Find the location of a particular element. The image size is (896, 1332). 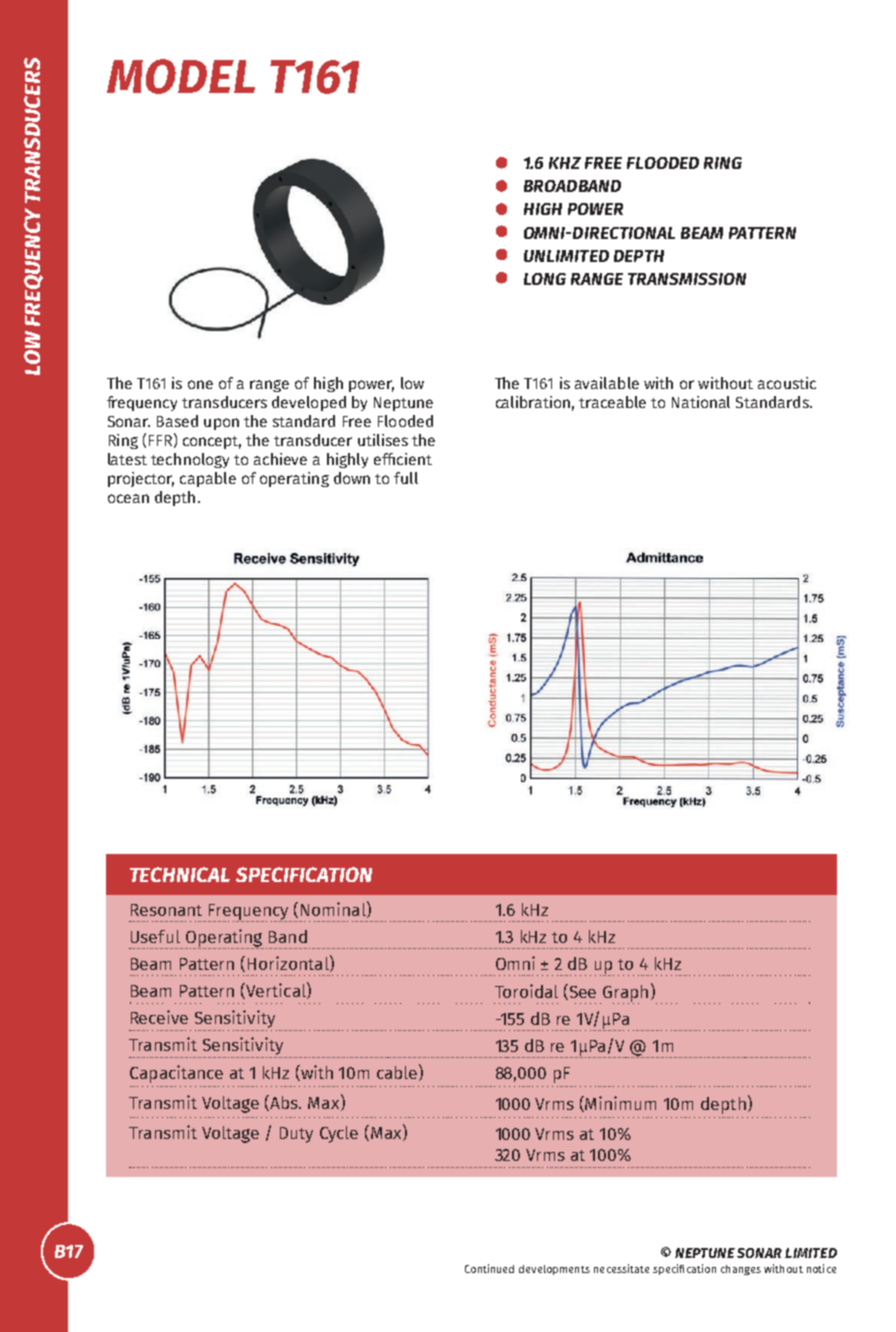

TRANSMISSION is located at coordinates (687, 279).
